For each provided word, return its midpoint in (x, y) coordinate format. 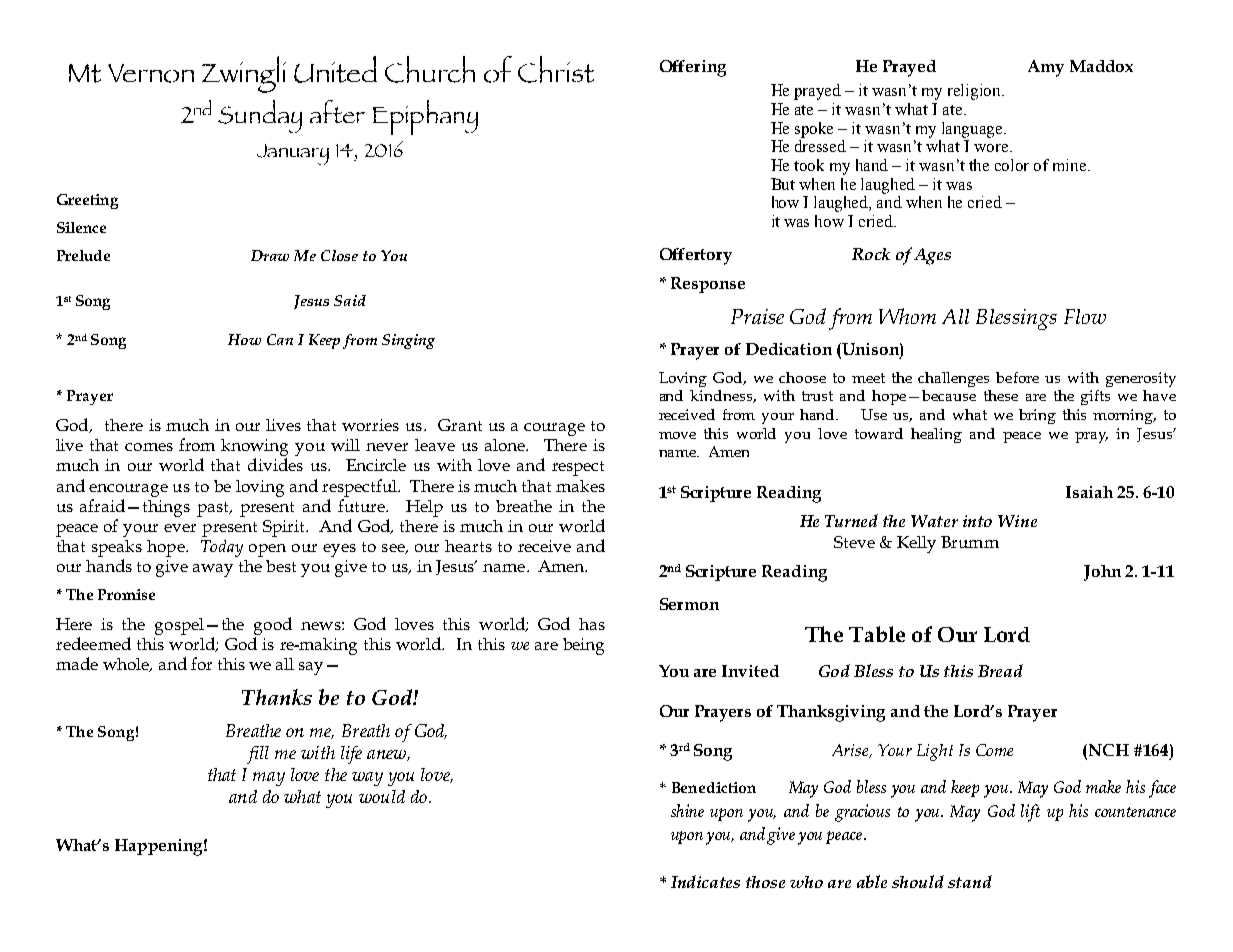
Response (708, 285)
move (677, 435)
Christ (556, 69)
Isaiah (1089, 492)
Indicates (705, 881)
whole (127, 665)
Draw (270, 255)
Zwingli (244, 74)
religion (976, 92)
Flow (1085, 316)
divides (275, 464)
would (382, 796)
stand (970, 881)
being (583, 646)
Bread (1000, 670)
